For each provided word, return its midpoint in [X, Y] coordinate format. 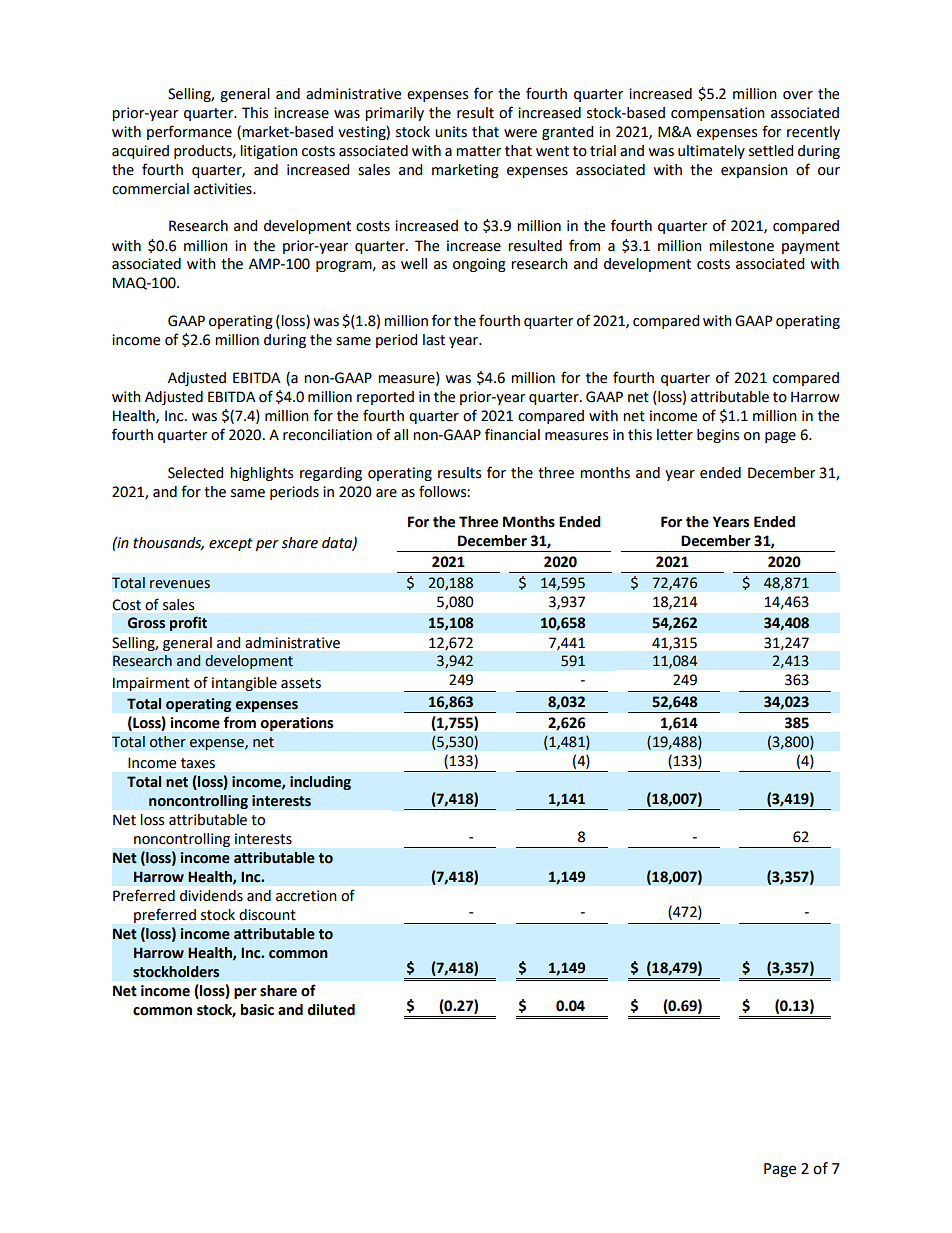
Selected [195, 473]
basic [257, 1010]
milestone [741, 246]
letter [675, 435]
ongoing [479, 265]
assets [301, 683]
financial [512, 434]
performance [189, 132]
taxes [198, 763]
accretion [306, 896]
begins [718, 436]
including [320, 783]
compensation [718, 114]
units [451, 132]
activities [224, 189]
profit [188, 623]
